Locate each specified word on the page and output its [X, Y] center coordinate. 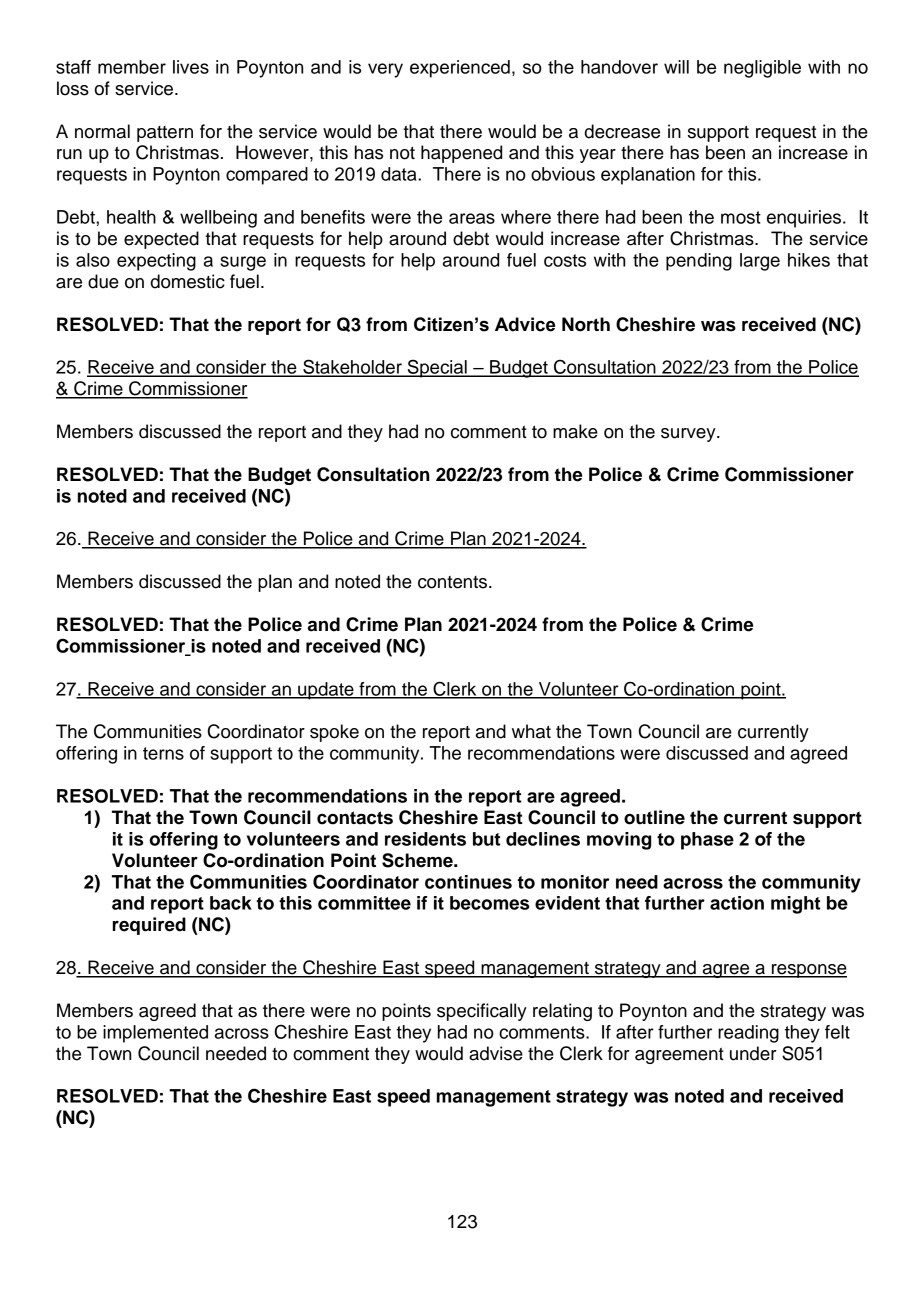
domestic [188, 281]
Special [437, 368]
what [531, 731]
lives [191, 67]
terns [163, 753]
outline [654, 817]
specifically [482, 1012]
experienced [460, 69]
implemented [155, 1034]
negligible [762, 69]
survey [689, 435]
